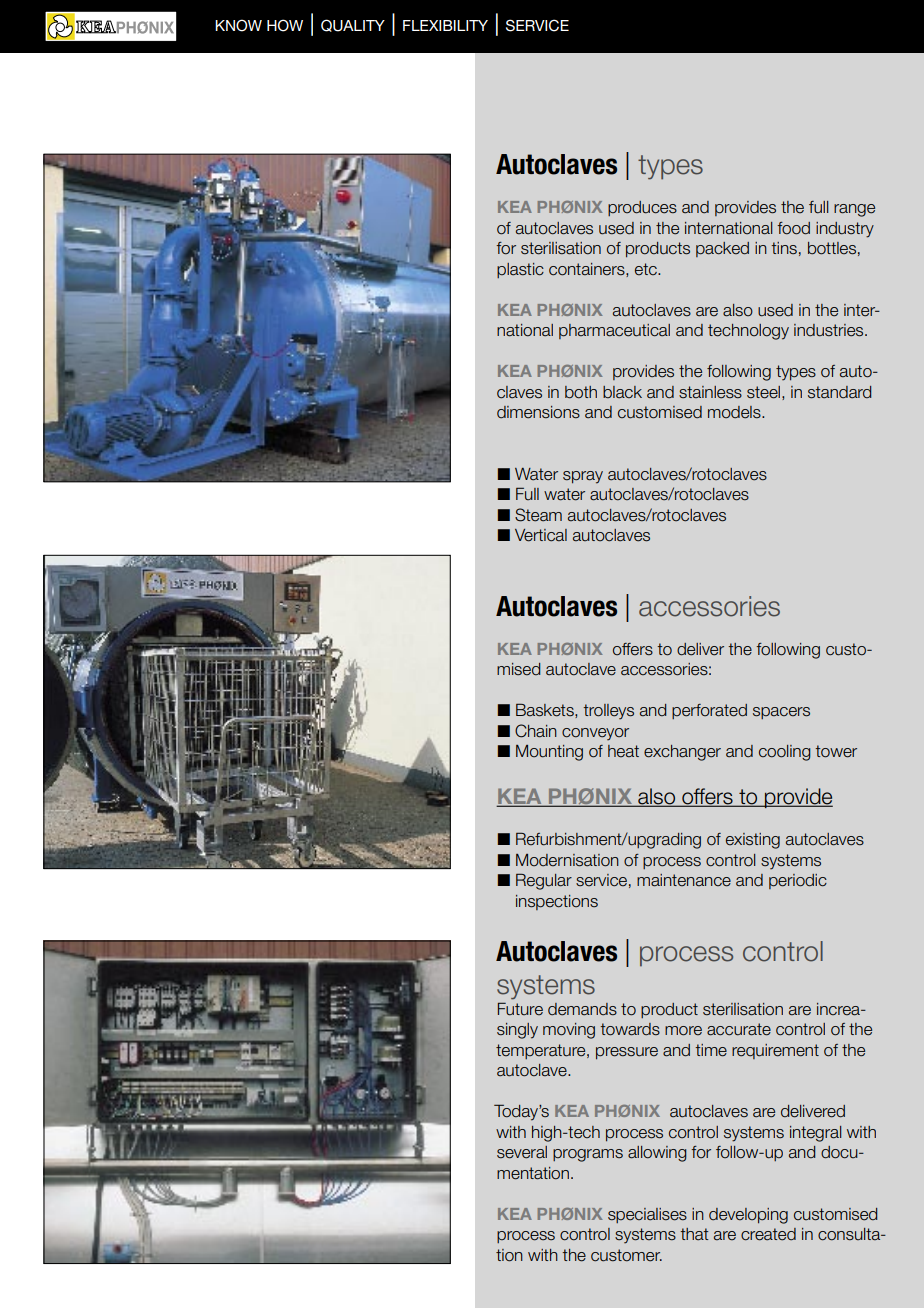  What do you see at coordinates (682, 753) in the document?
I see `exchanger` at bounding box center [682, 753].
